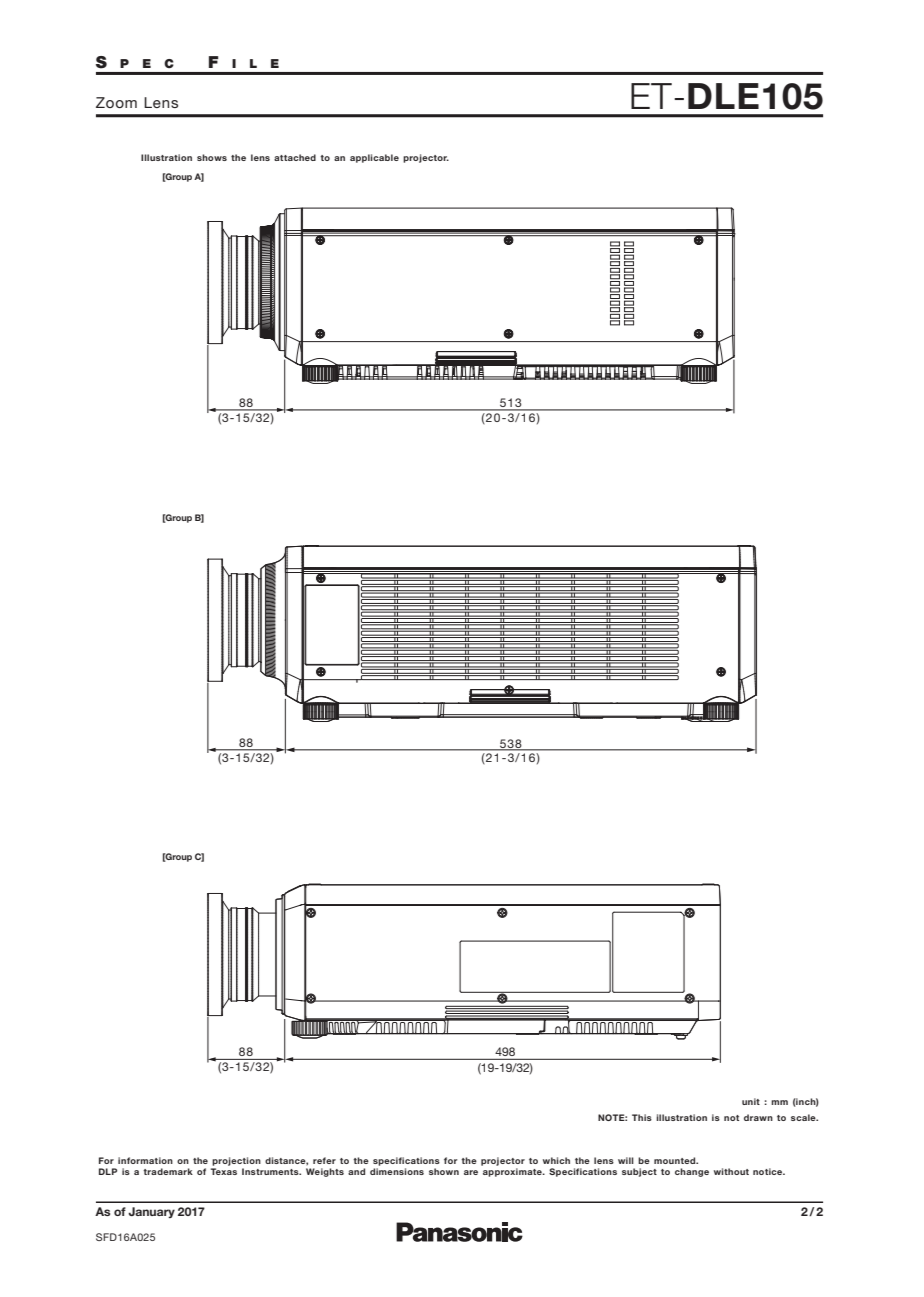 The image size is (924, 1297). I want to click on This, so click(642, 1117).
